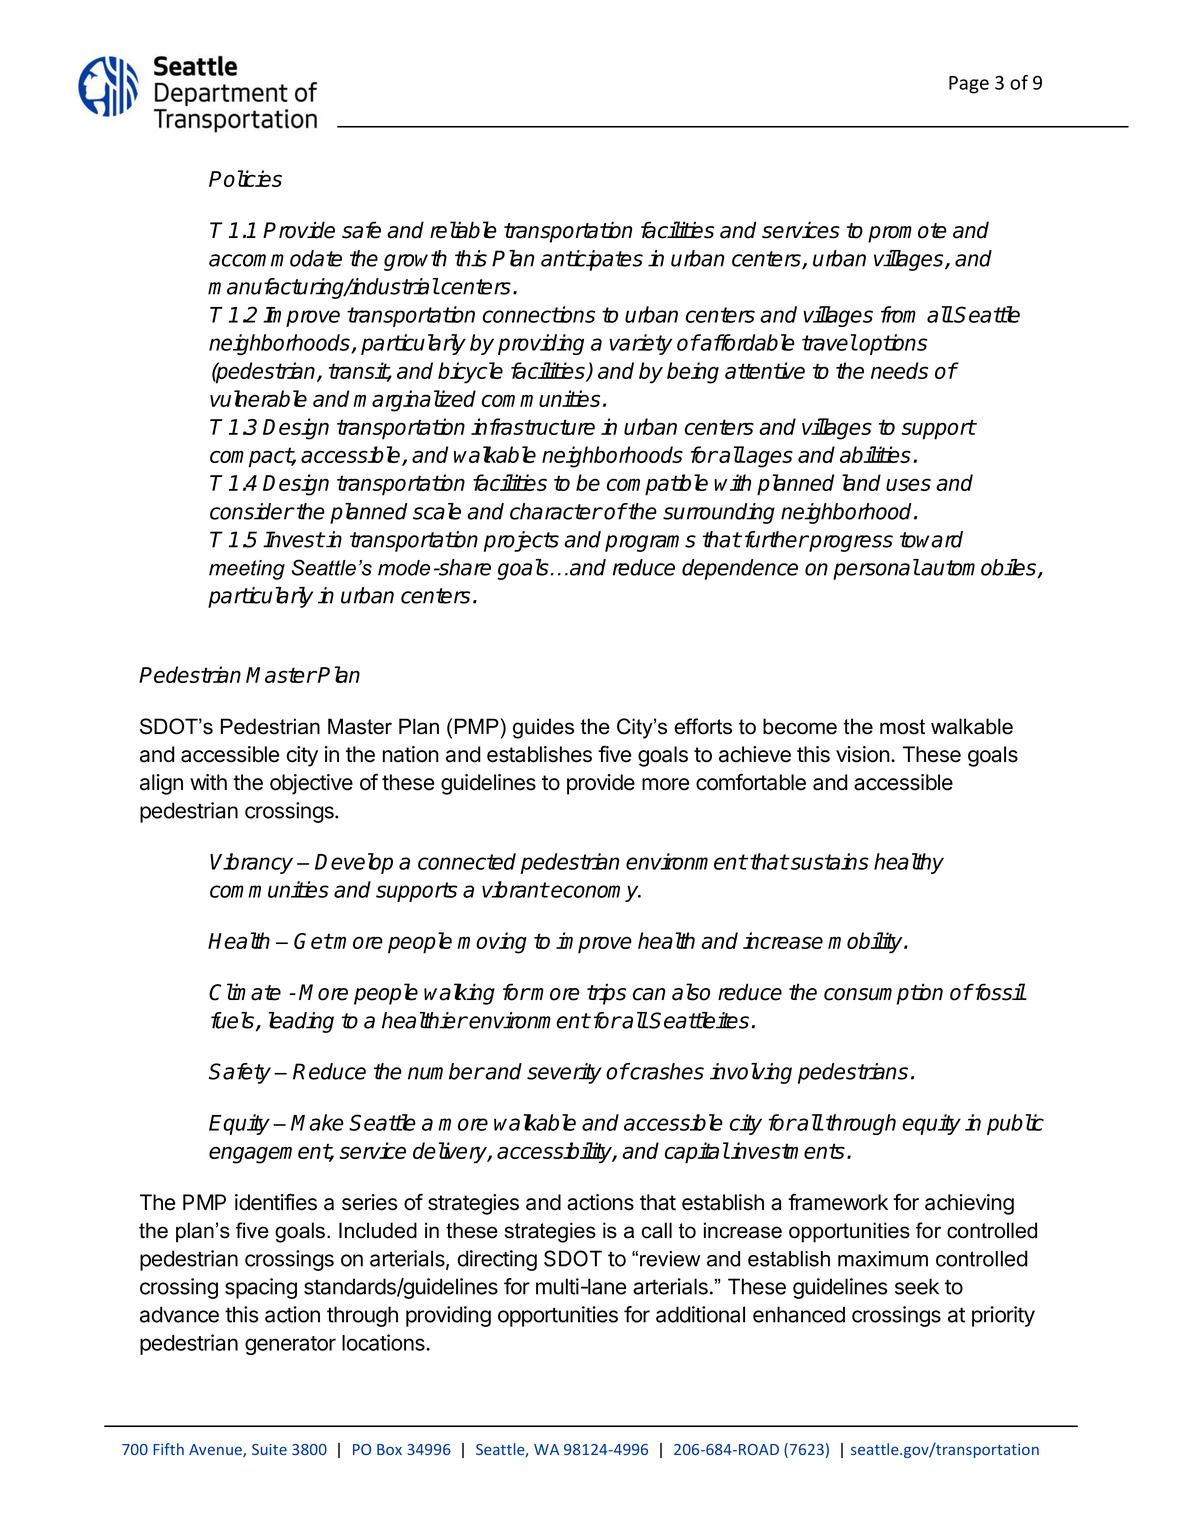 The image size is (1182, 1529). I want to click on trips, so click(606, 994).
